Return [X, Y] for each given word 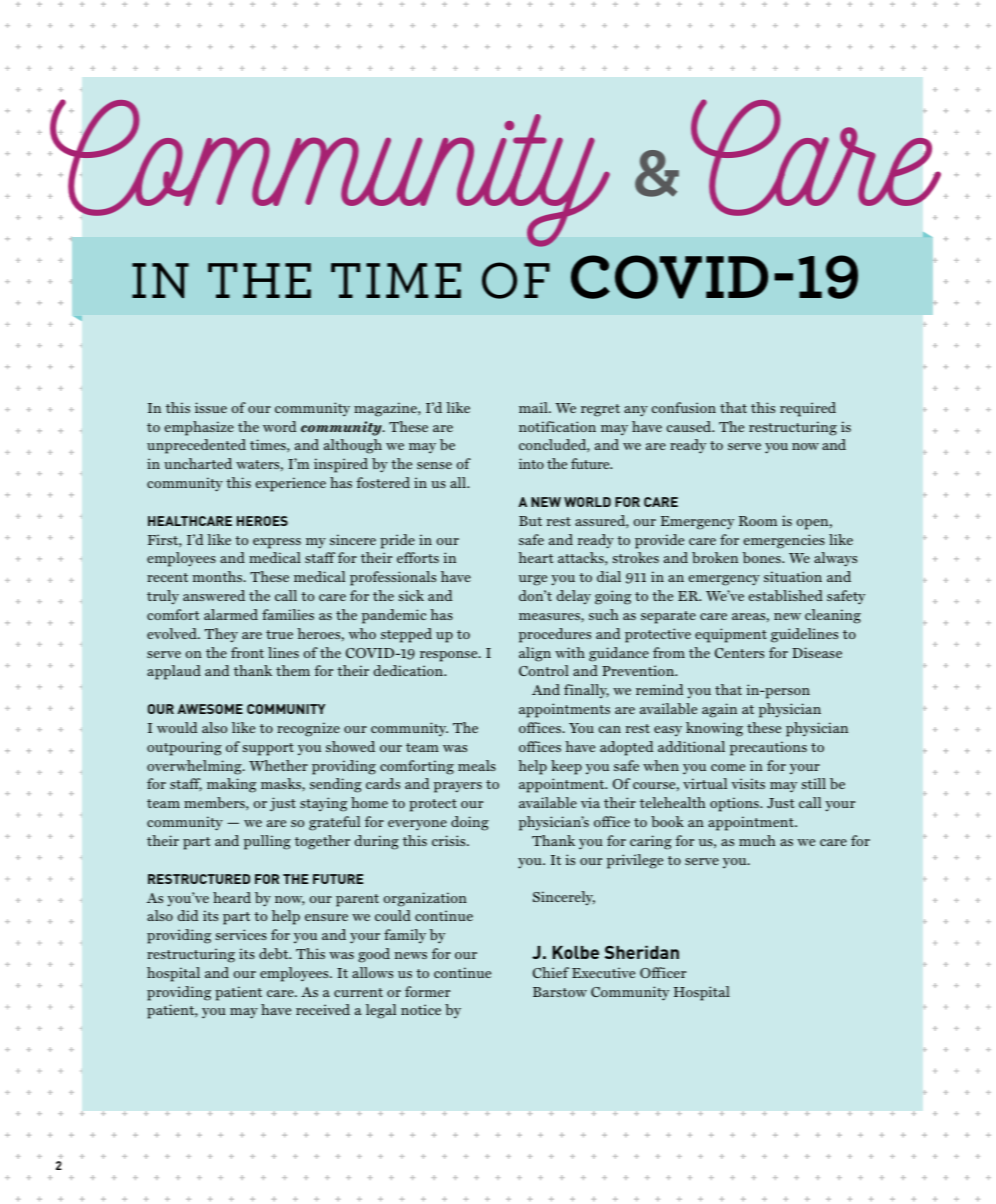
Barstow [560, 992]
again [719, 710]
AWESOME [210, 709]
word [279, 426]
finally [586, 691]
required [808, 409]
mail [534, 407]
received [323, 1009]
